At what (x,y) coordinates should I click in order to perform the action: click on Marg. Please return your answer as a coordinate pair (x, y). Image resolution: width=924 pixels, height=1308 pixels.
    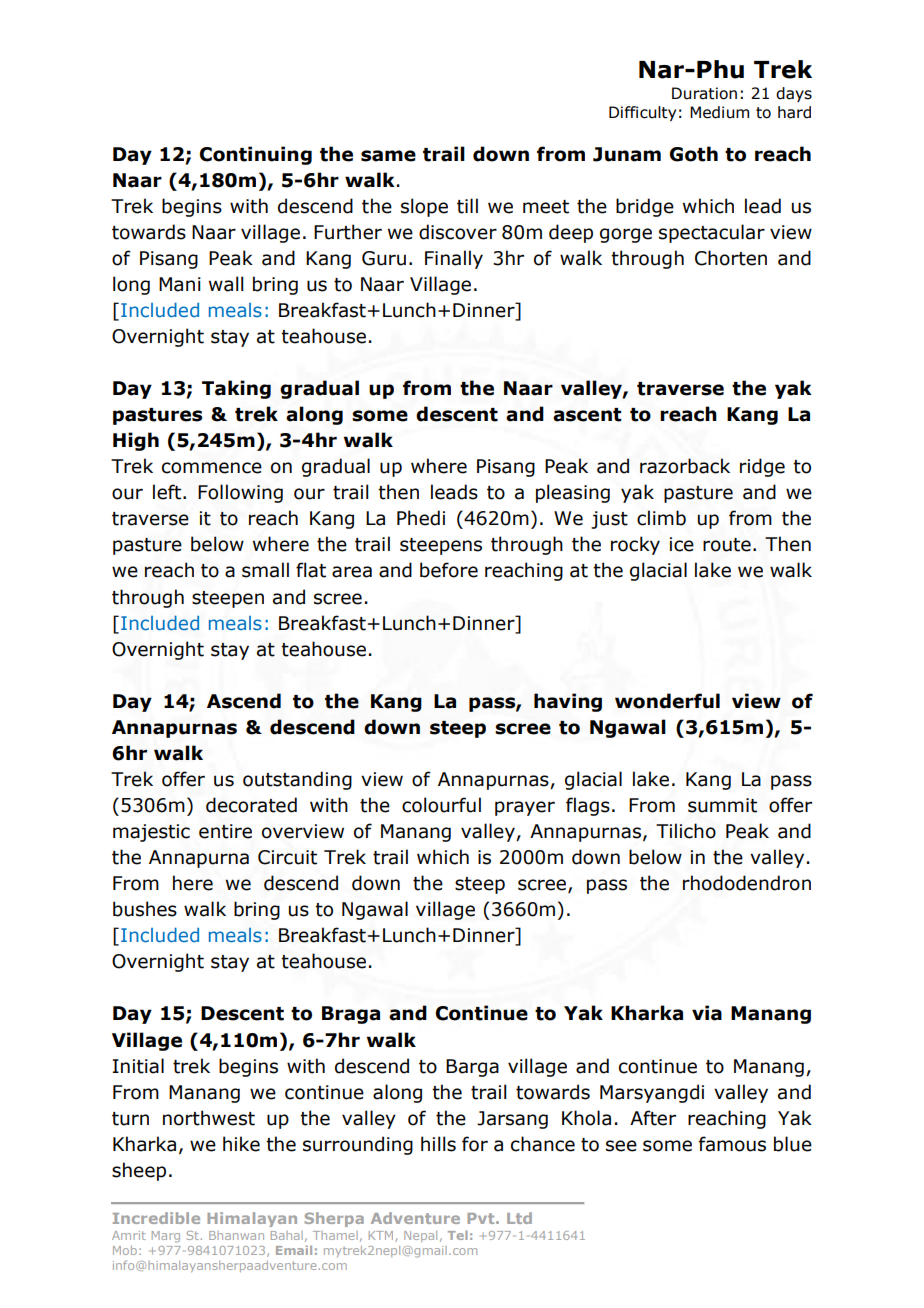
    Looking at the image, I should click on (166, 1237).
